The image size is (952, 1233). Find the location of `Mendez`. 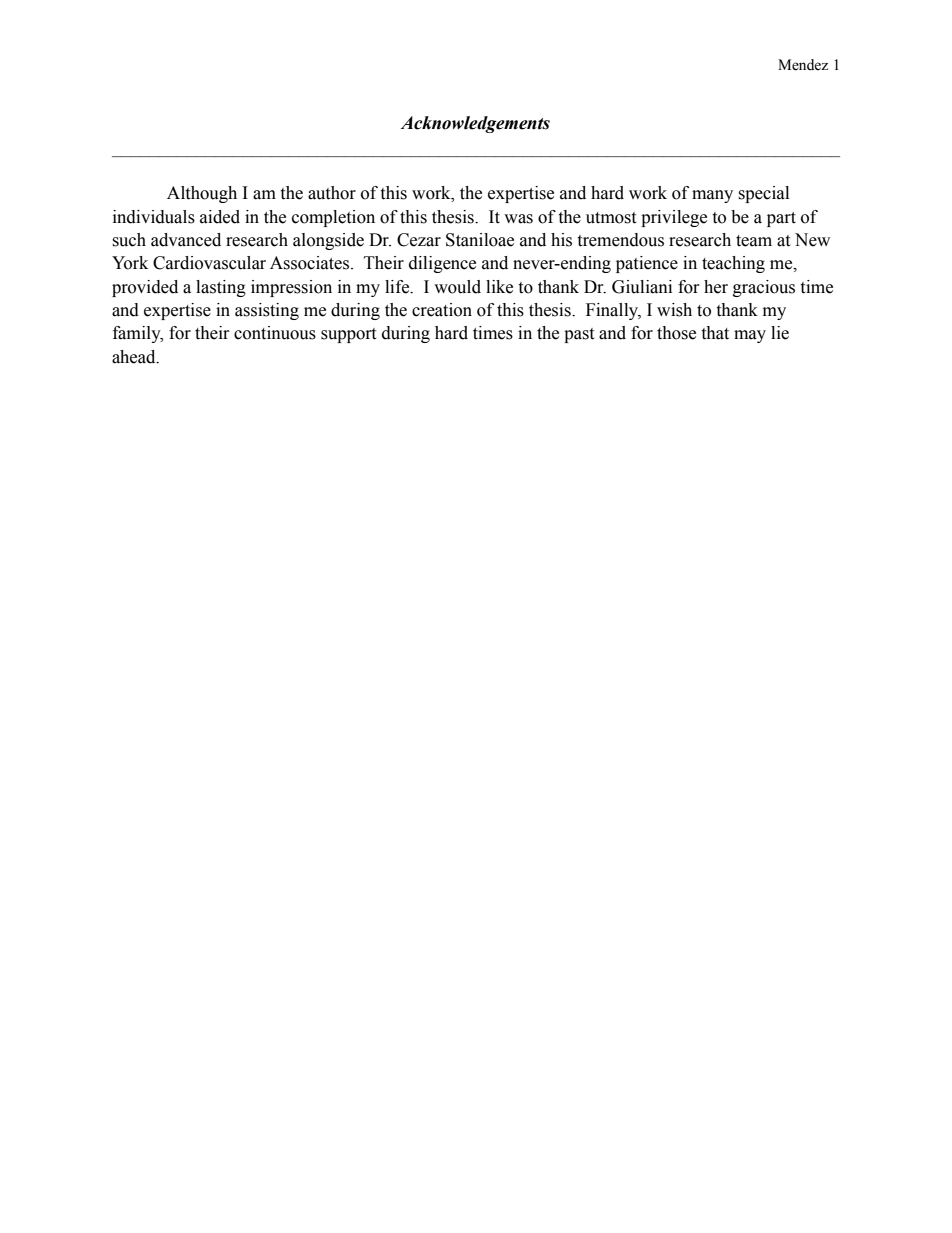

Mendez is located at coordinates (803, 65).
